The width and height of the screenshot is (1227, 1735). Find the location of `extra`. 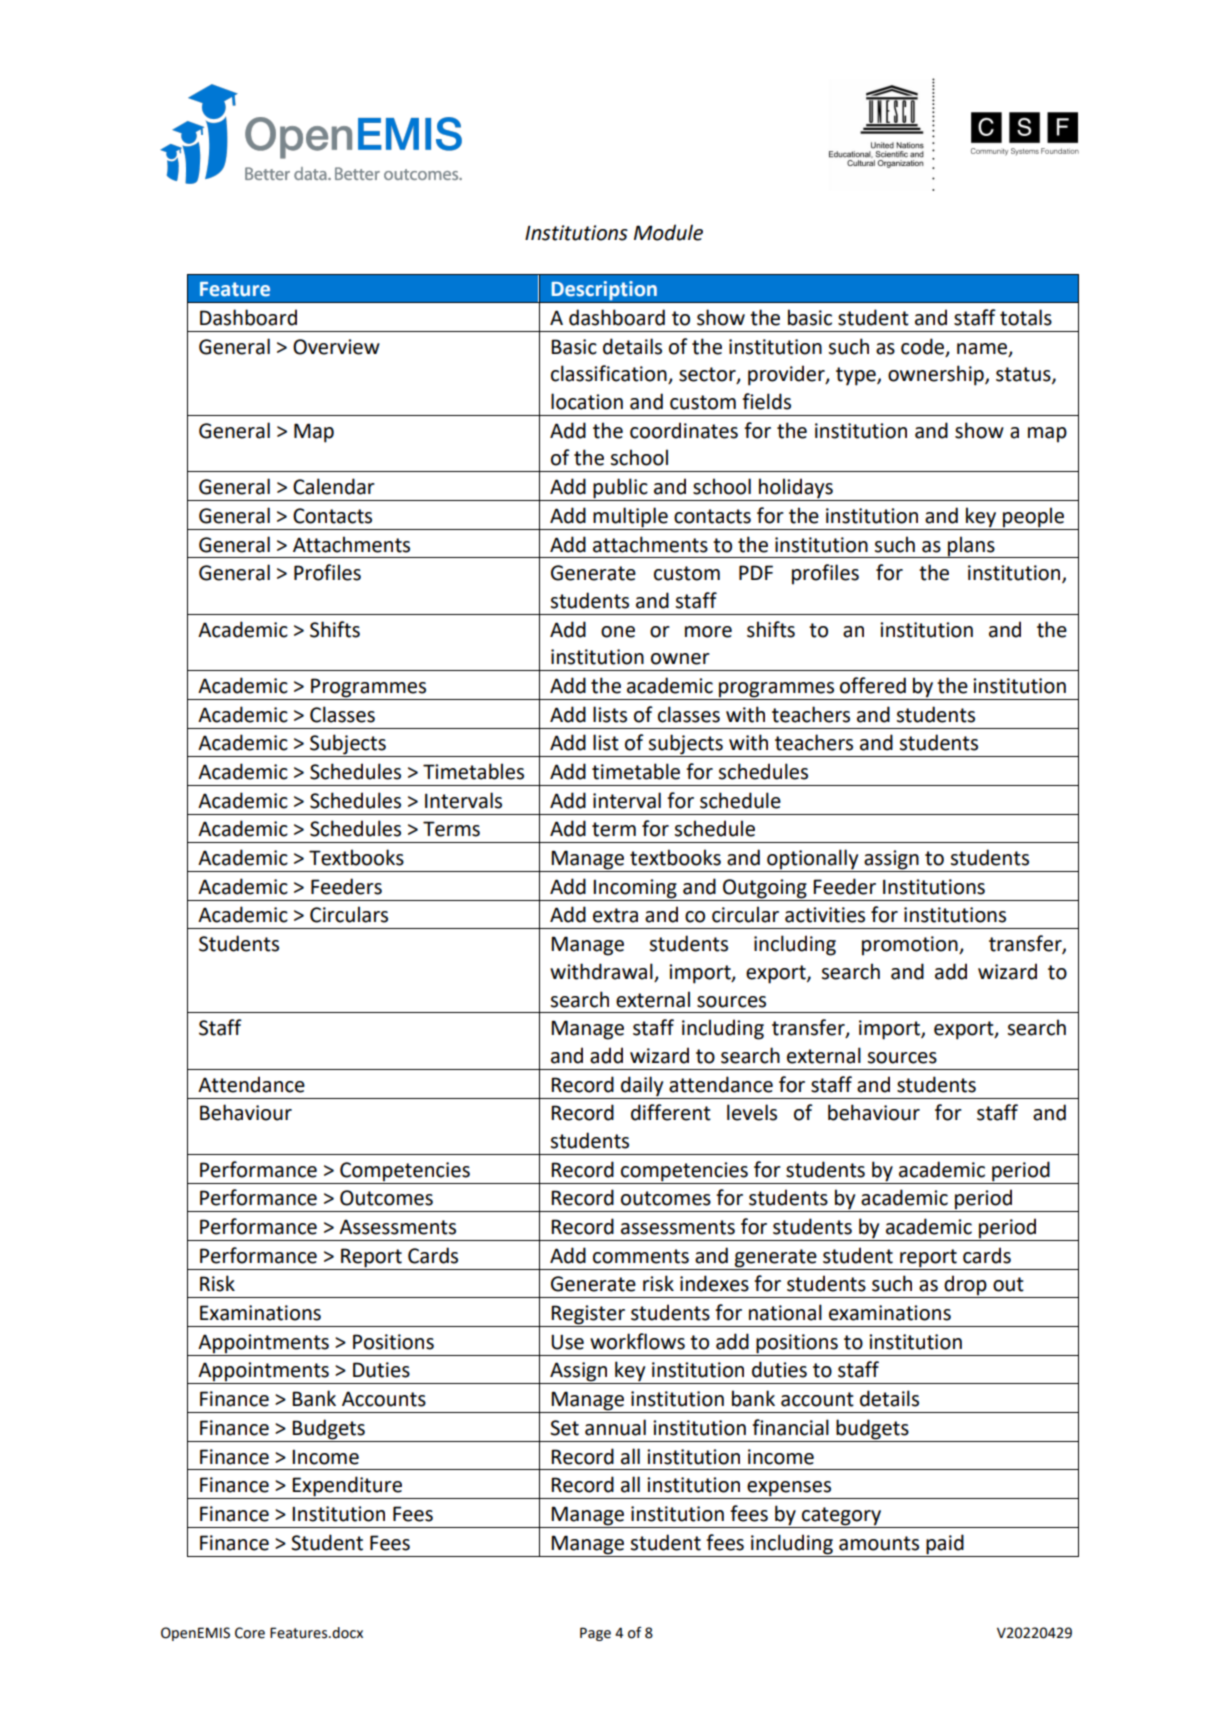

extra is located at coordinates (615, 915).
